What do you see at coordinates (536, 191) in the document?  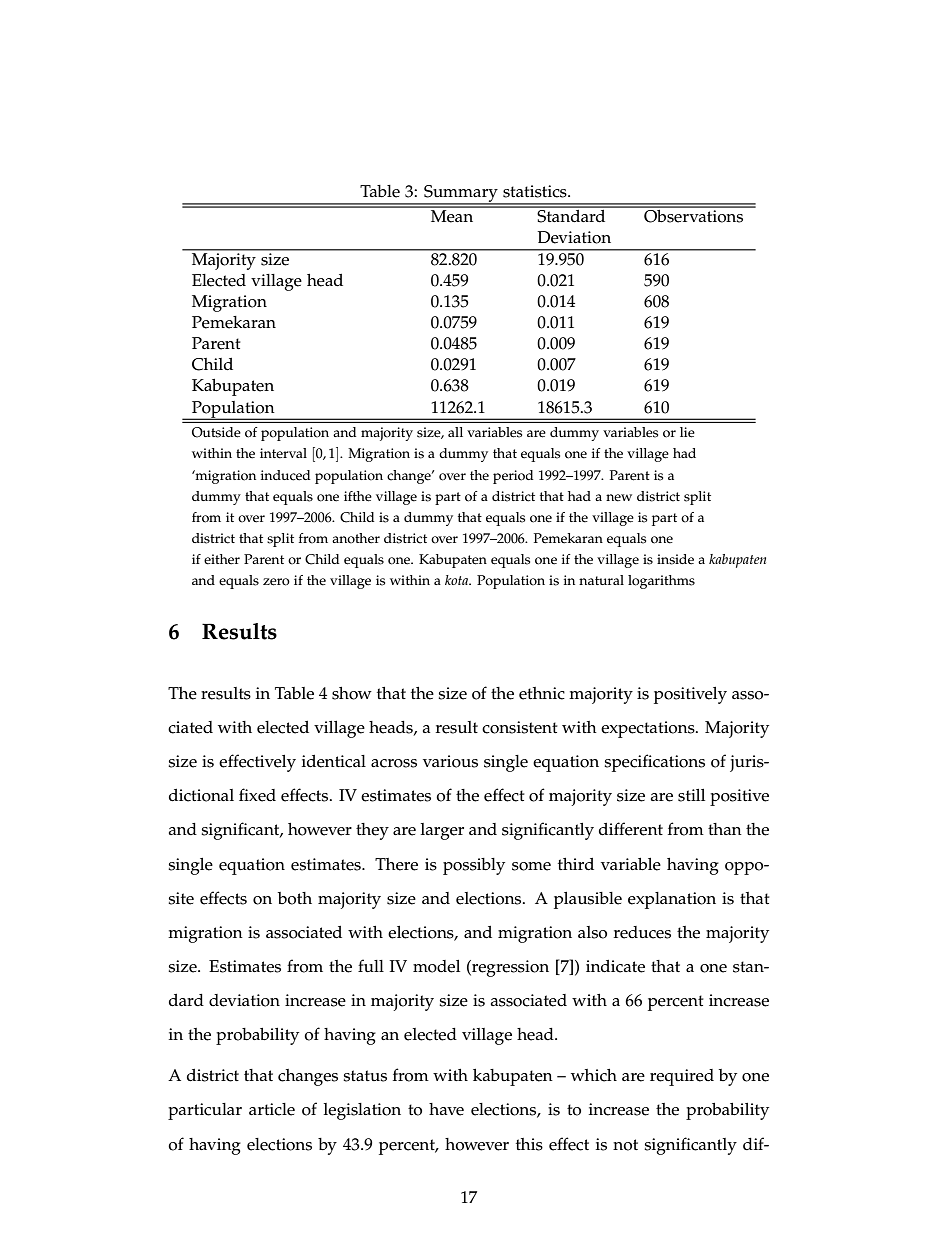 I see `statistics` at bounding box center [536, 191].
